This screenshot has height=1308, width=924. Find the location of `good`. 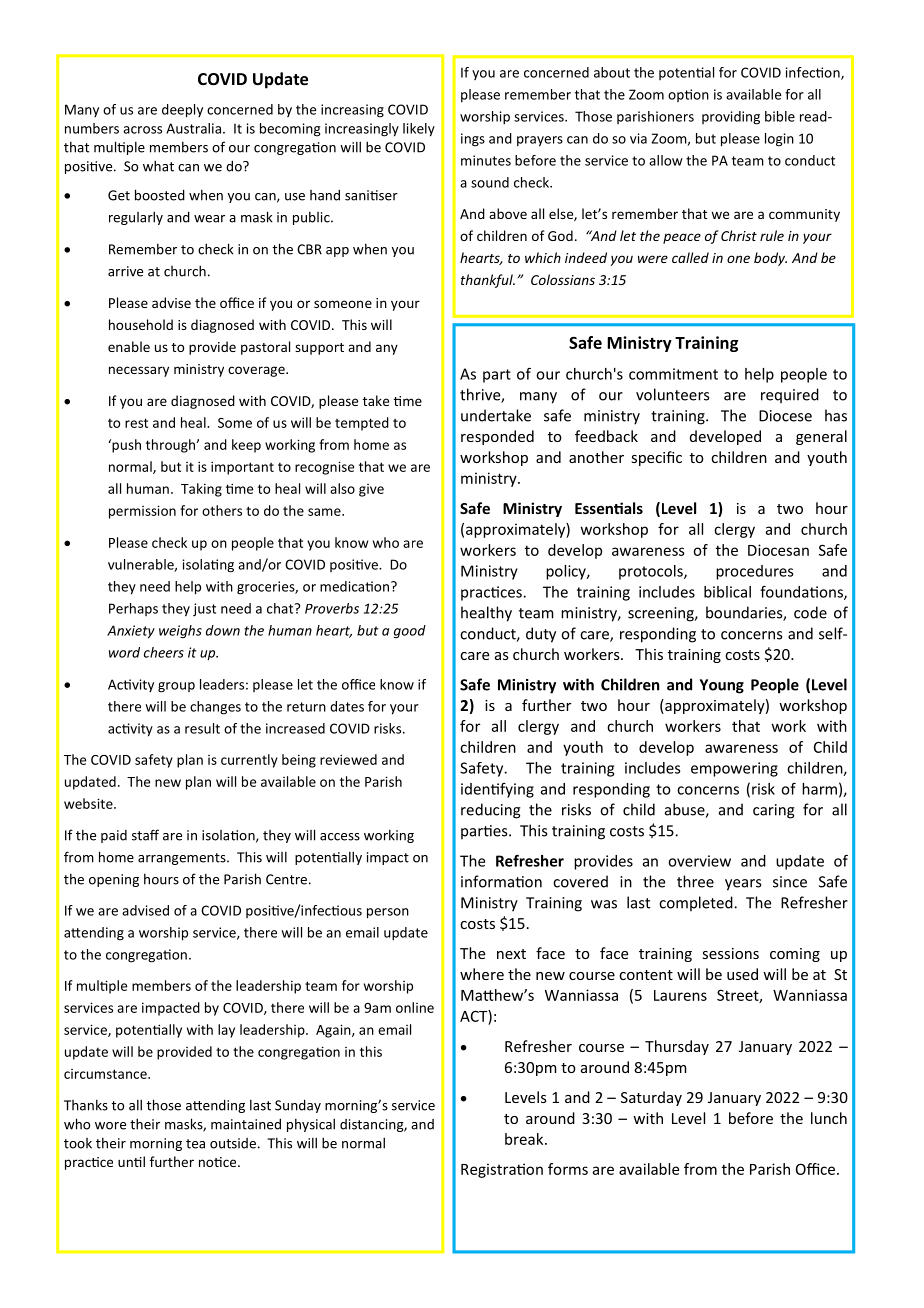

good is located at coordinates (410, 632).
